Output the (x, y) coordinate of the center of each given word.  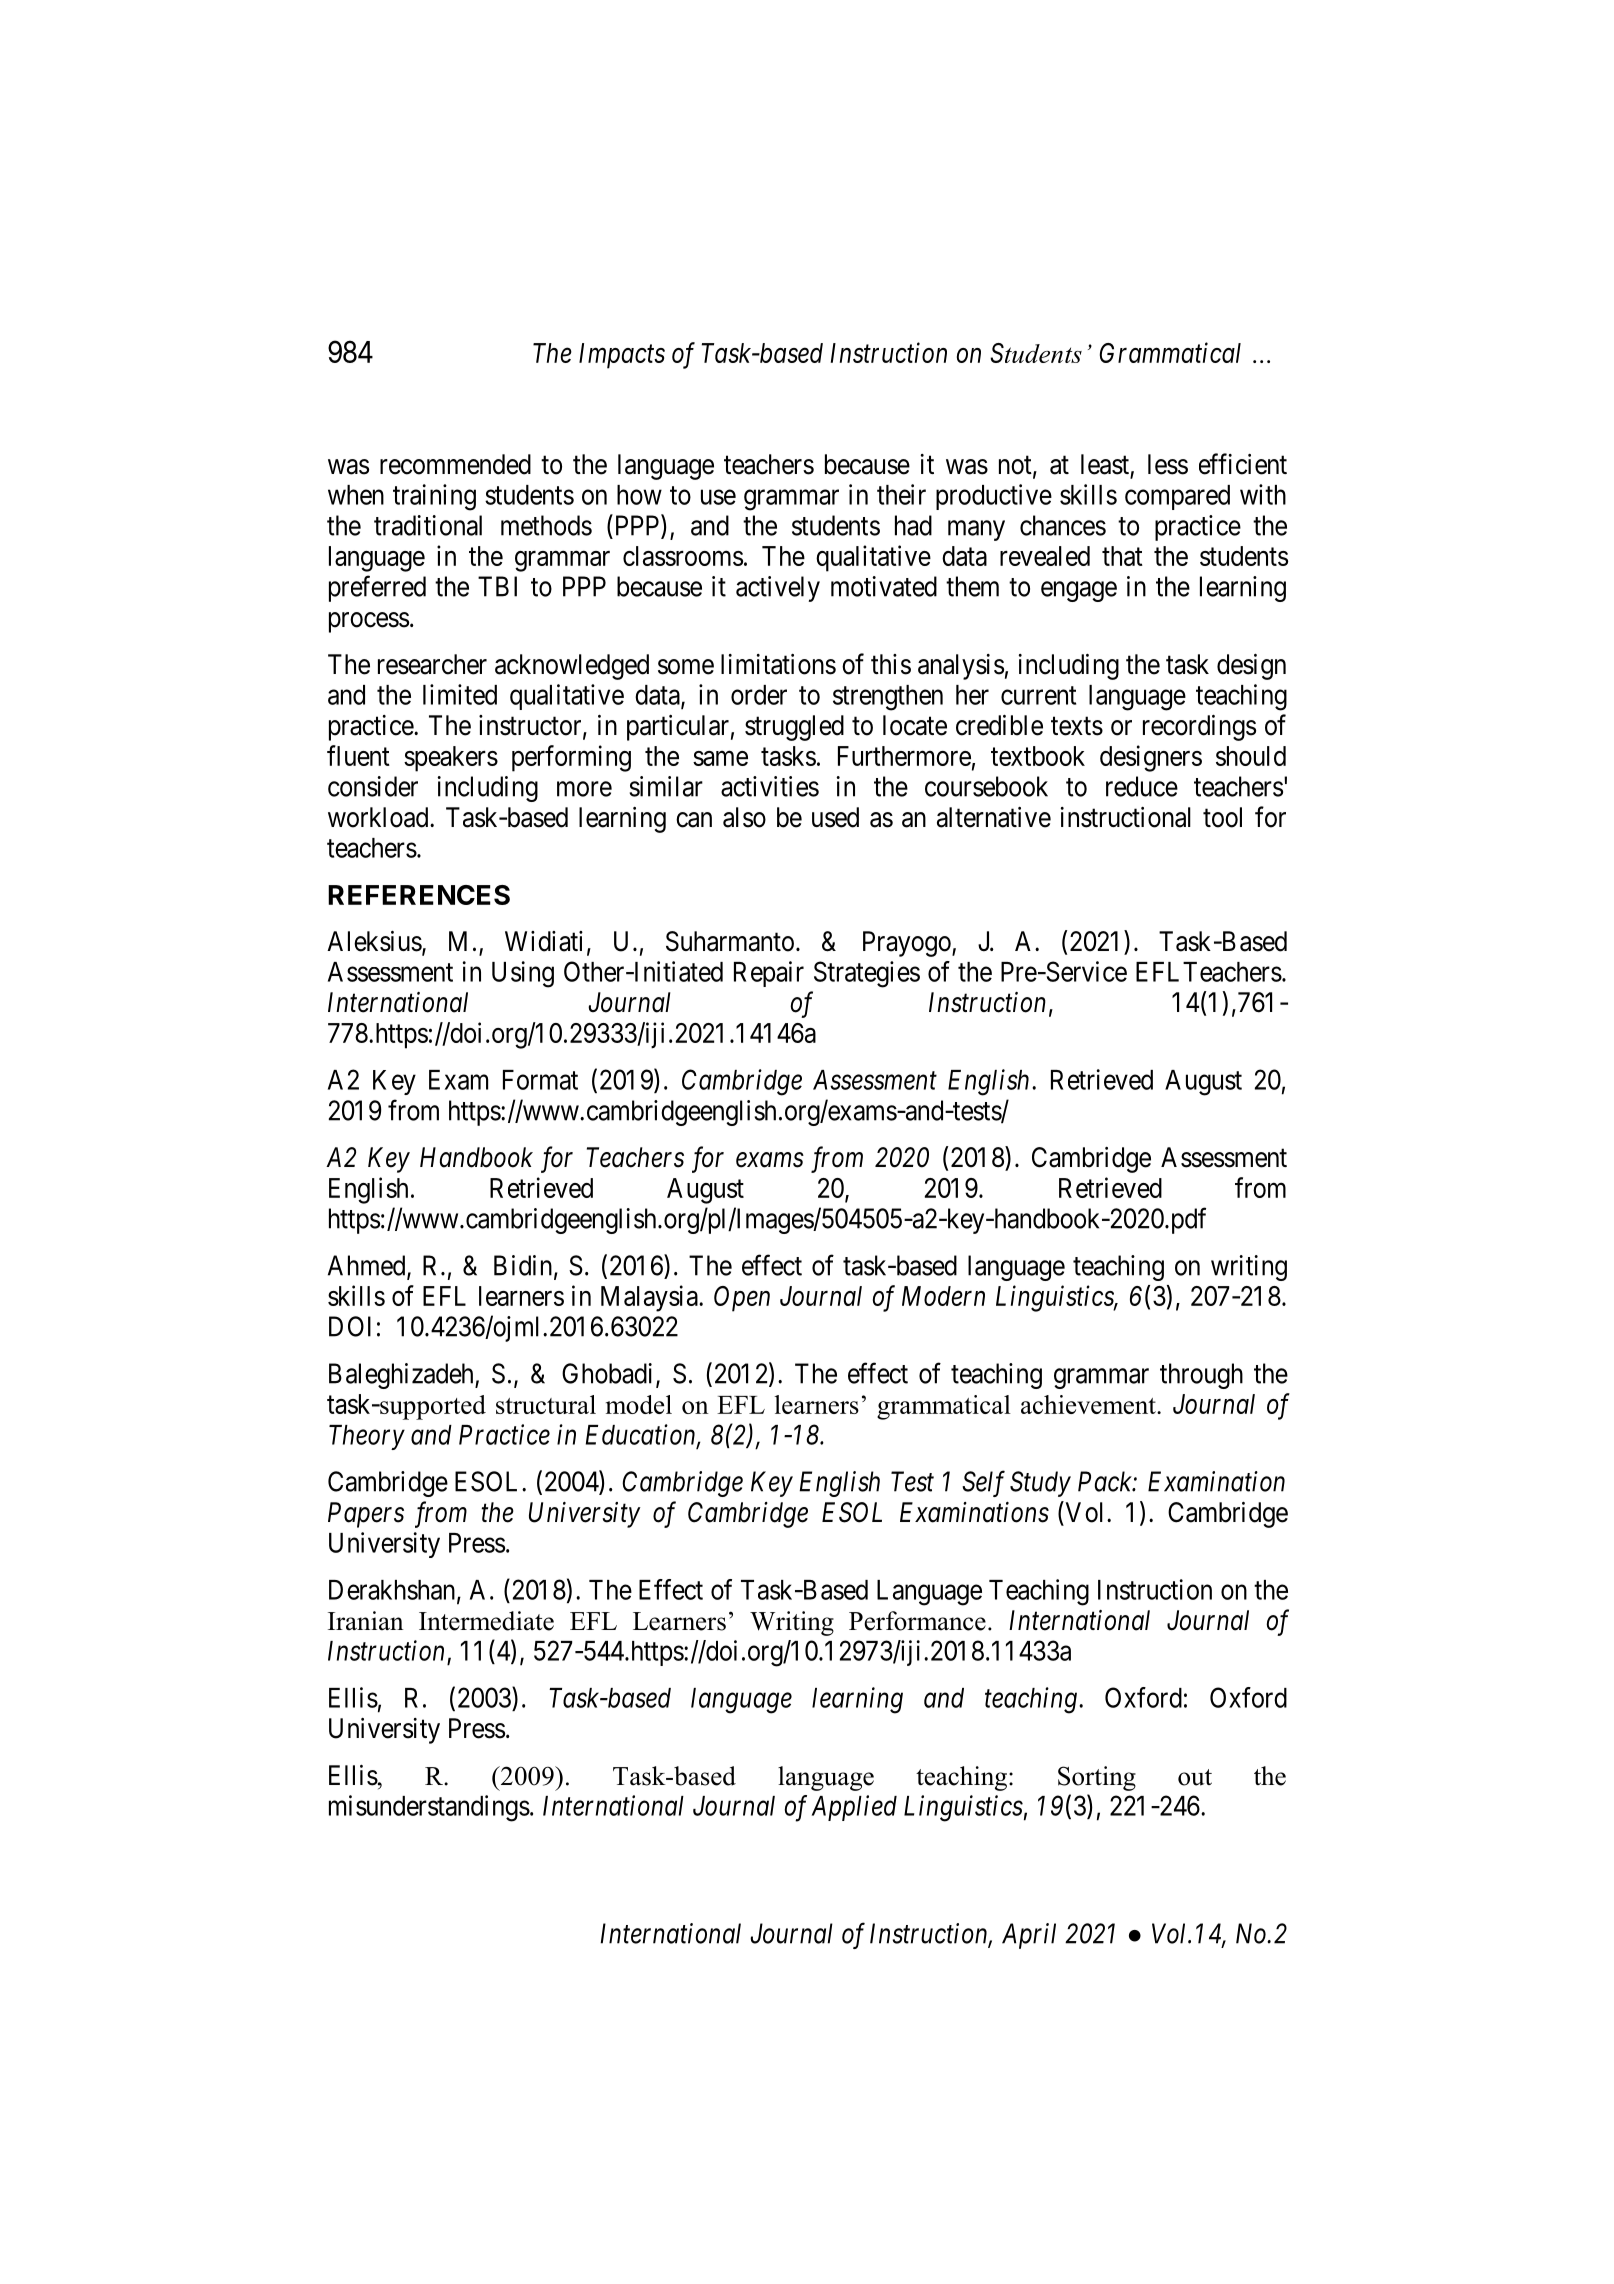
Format (540, 1080)
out (1195, 1777)
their (901, 494)
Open (742, 1299)
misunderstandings (429, 1808)
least (1106, 465)
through (1201, 1376)
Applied (854, 1808)
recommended (455, 464)
